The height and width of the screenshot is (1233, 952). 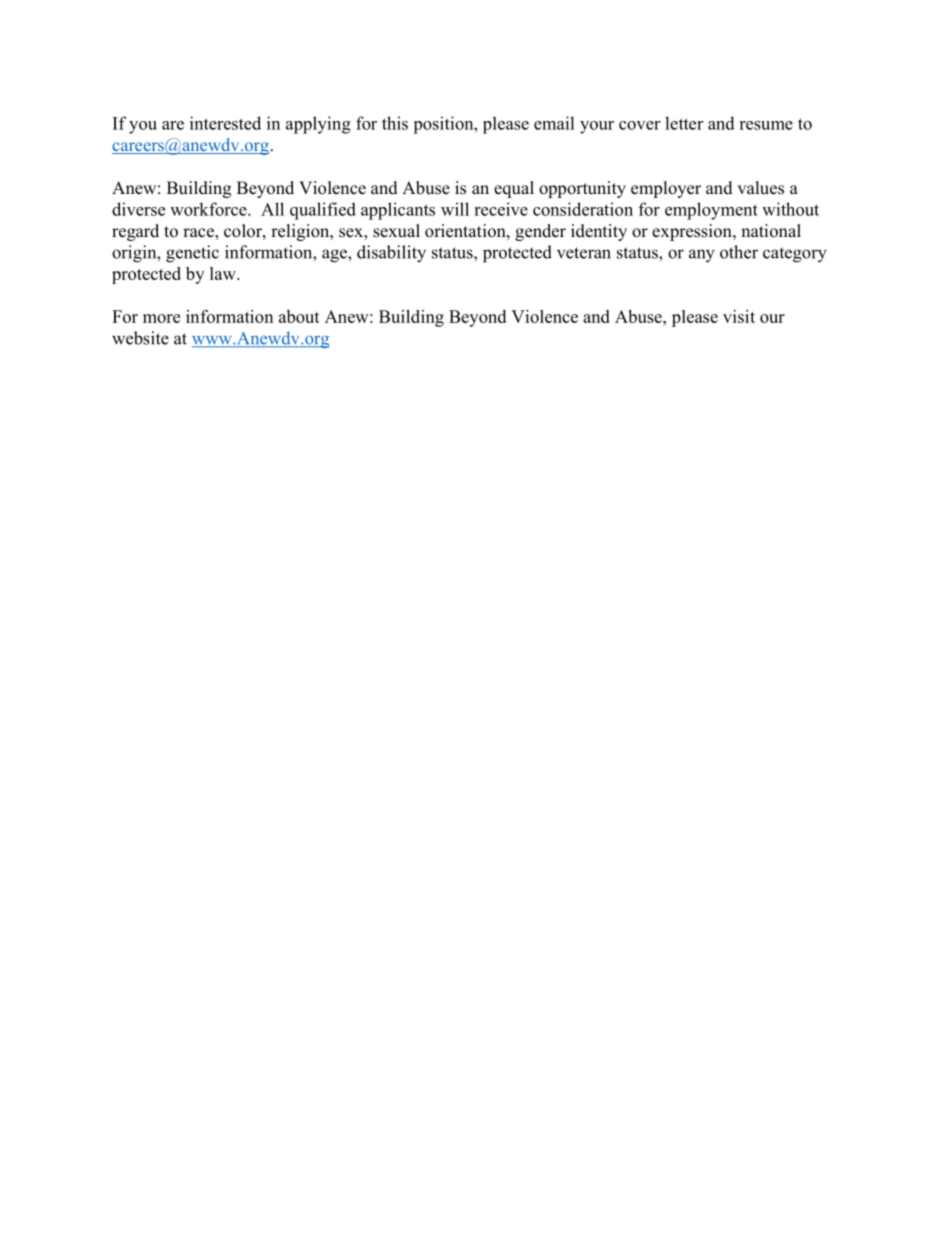 I want to click on website, so click(x=140, y=338).
